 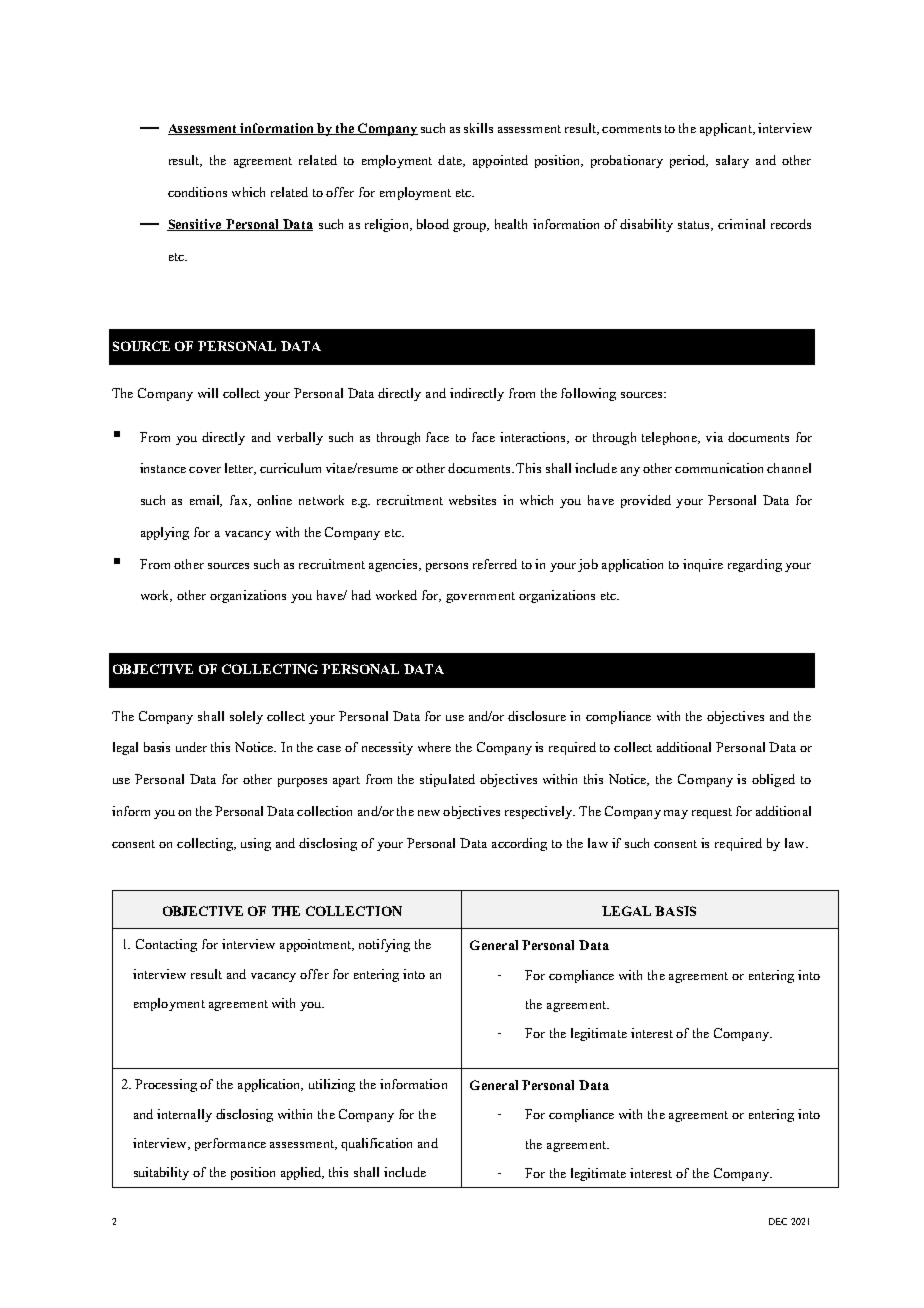 What do you see at coordinates (472, 500) in the screenshot?
I see `websites` at bounding box center [472, 500].
